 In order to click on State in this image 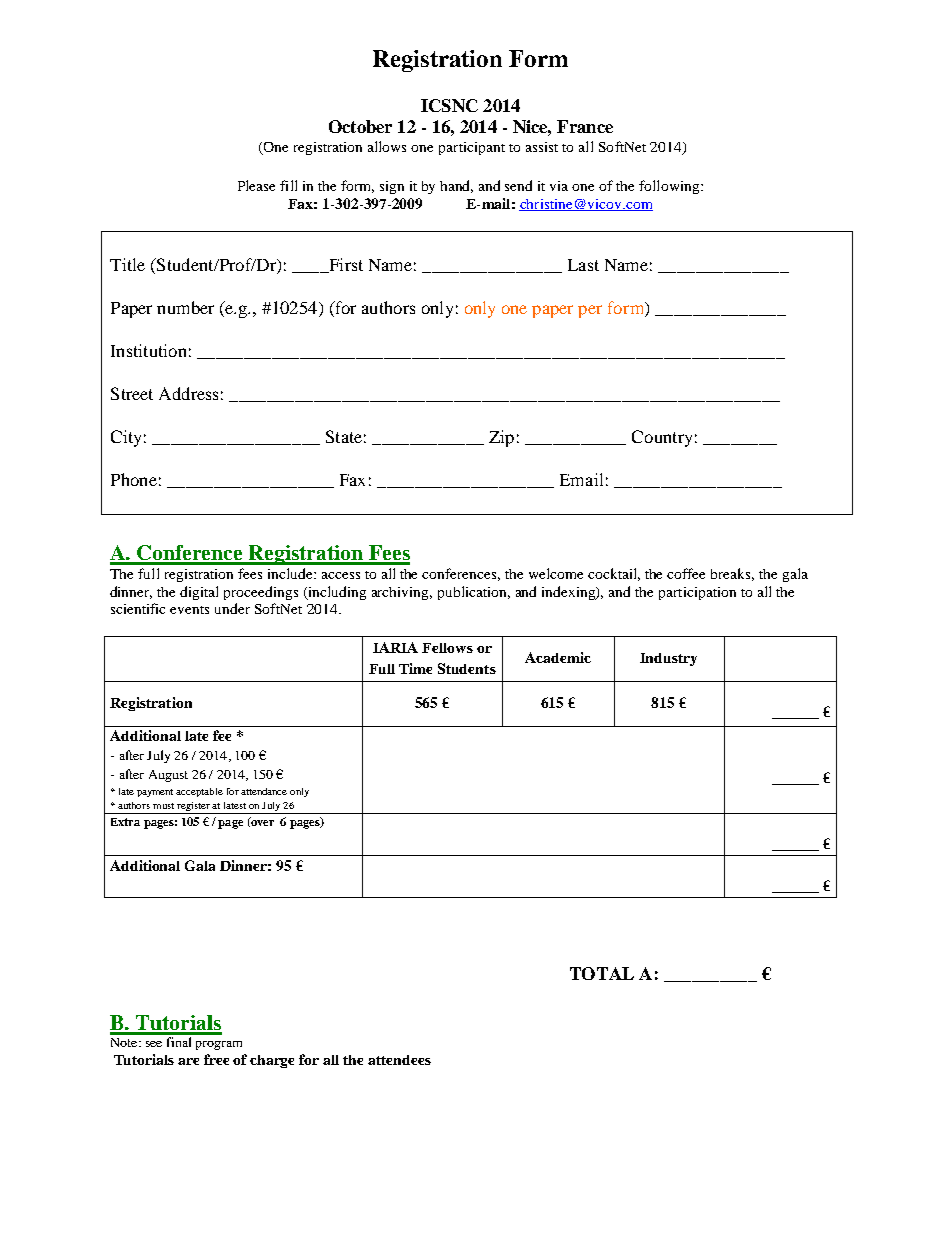, I will do `click(344, 436)`.
